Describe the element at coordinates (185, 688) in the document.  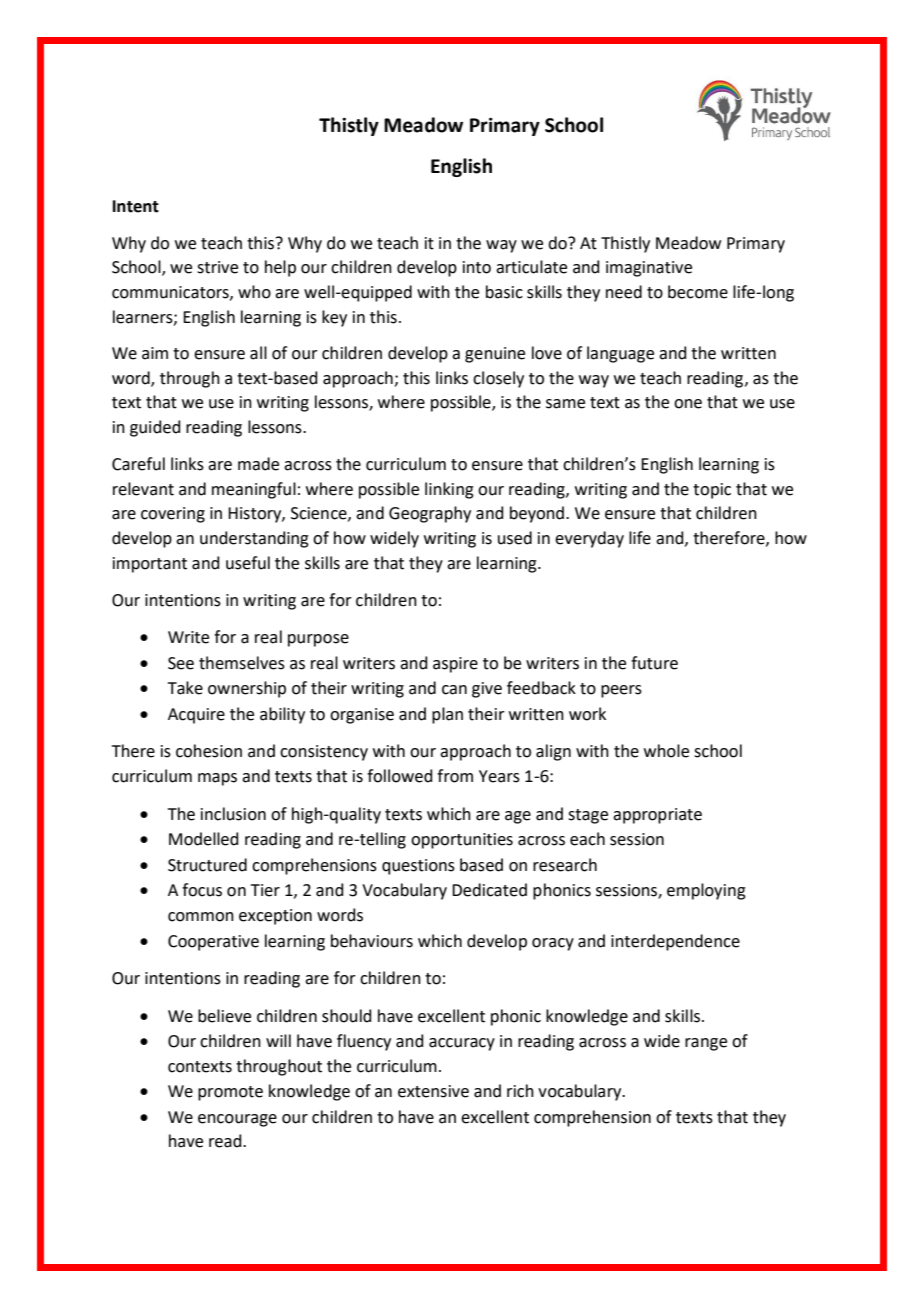
I see `Take` at that location.
